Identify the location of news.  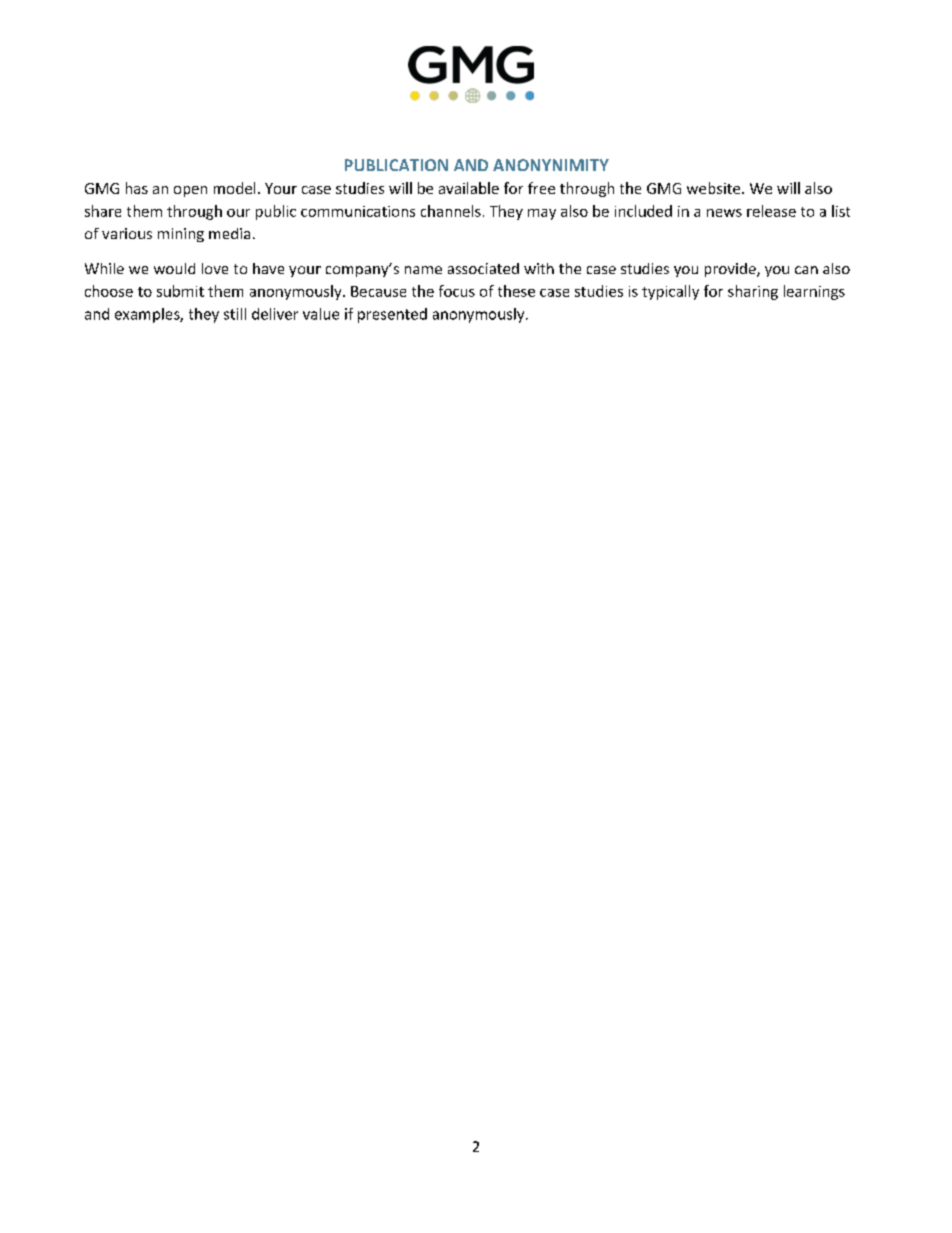
(724, 213).
